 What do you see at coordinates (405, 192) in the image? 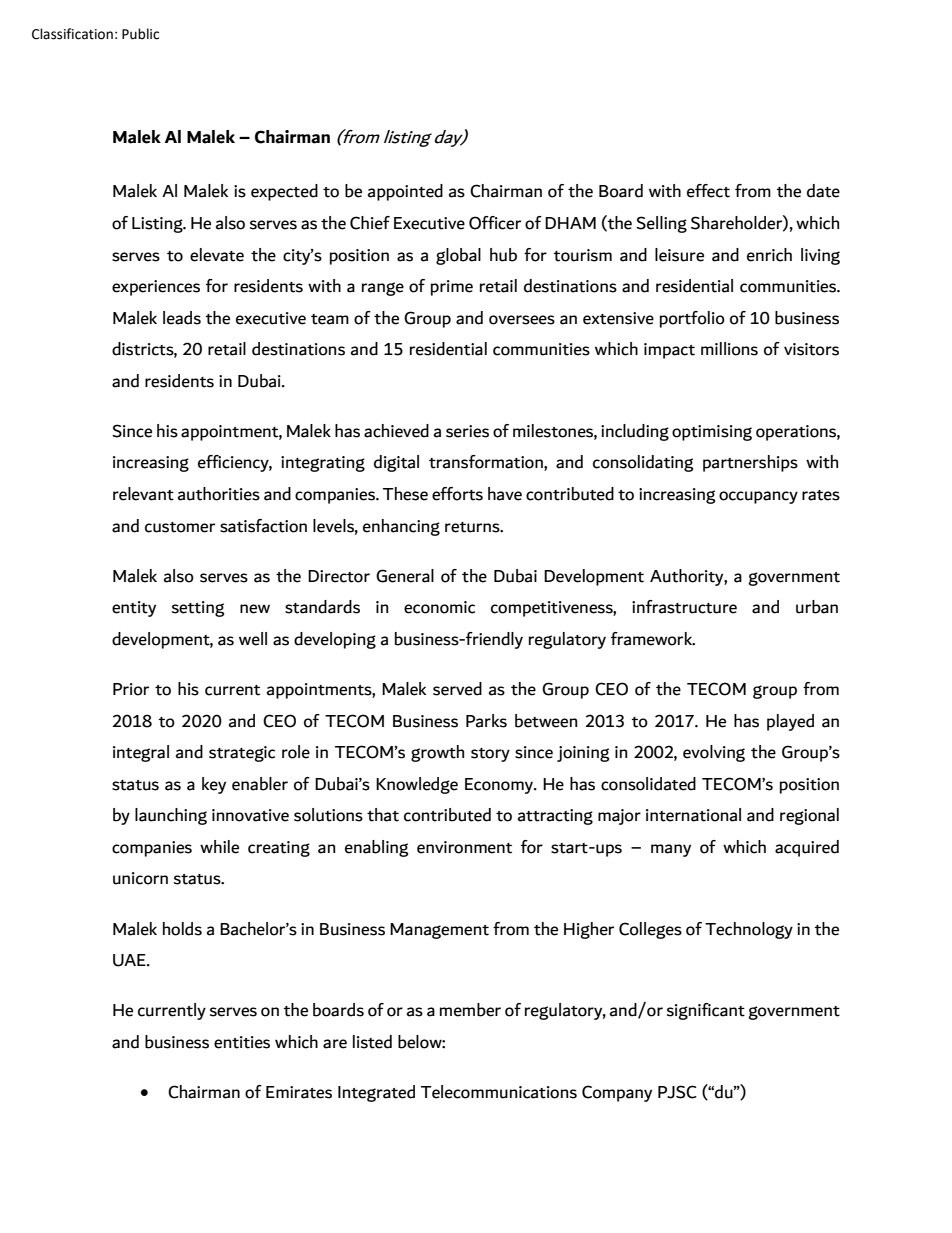
I see `appointed` at bounding box center [405, 192].
